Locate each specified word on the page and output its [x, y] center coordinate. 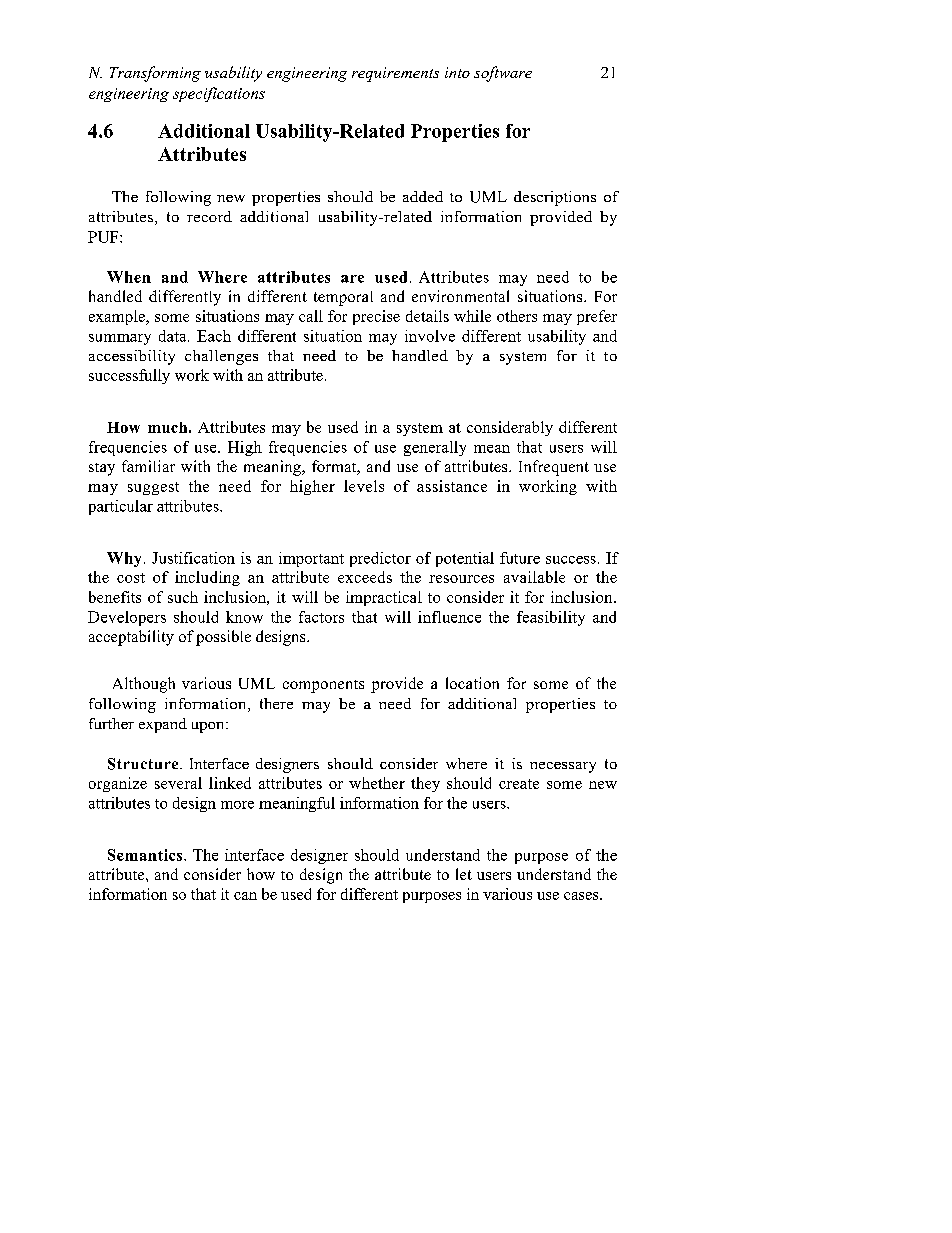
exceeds [365, 577]
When [129, 277]
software [503, 74]
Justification [193, 558]
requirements [395, 74]
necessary [563, 767]
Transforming [155, 74]
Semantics [146, 855]
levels [364, 486]
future [520, 558]
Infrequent [554, 468]
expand [163, 725]
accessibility [132, 357]
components [323, 686]
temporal [343, 298]
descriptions [555, 198]
